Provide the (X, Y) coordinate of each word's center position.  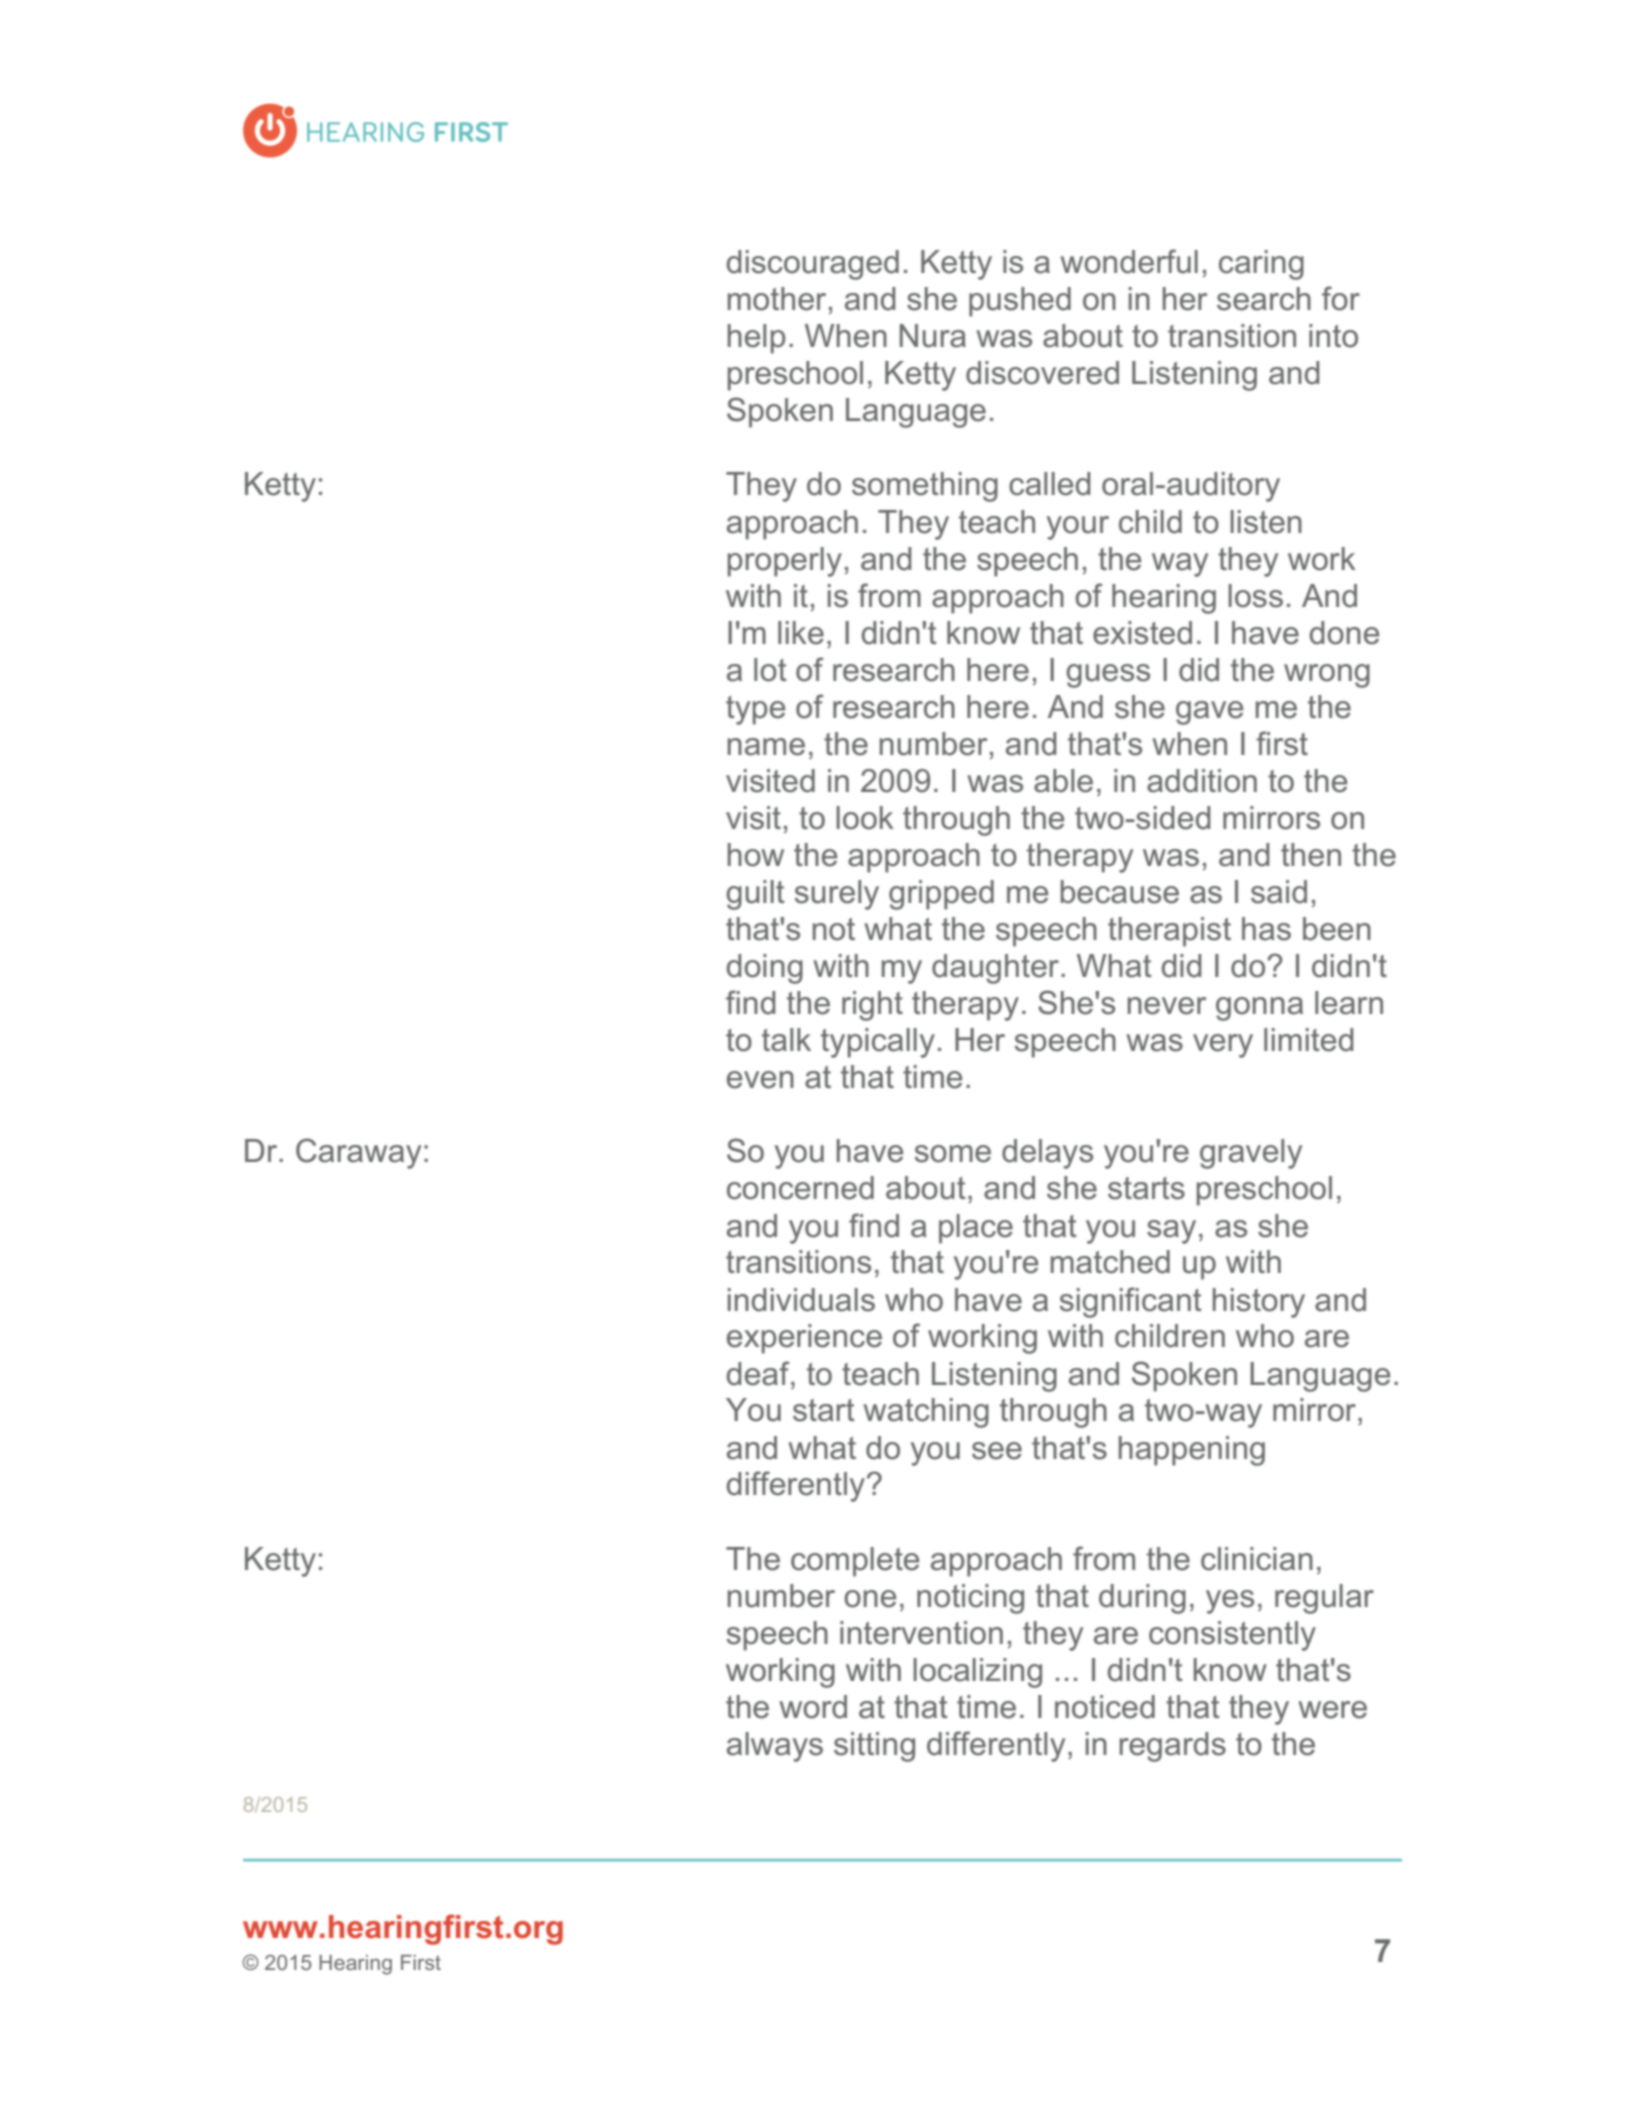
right (872, 1006)
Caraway (358, 1153)
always (775, 1747)
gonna (1259, 1009)
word (813, 1707)
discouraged (813, 265)
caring (1261, 265)
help (757, 339)
